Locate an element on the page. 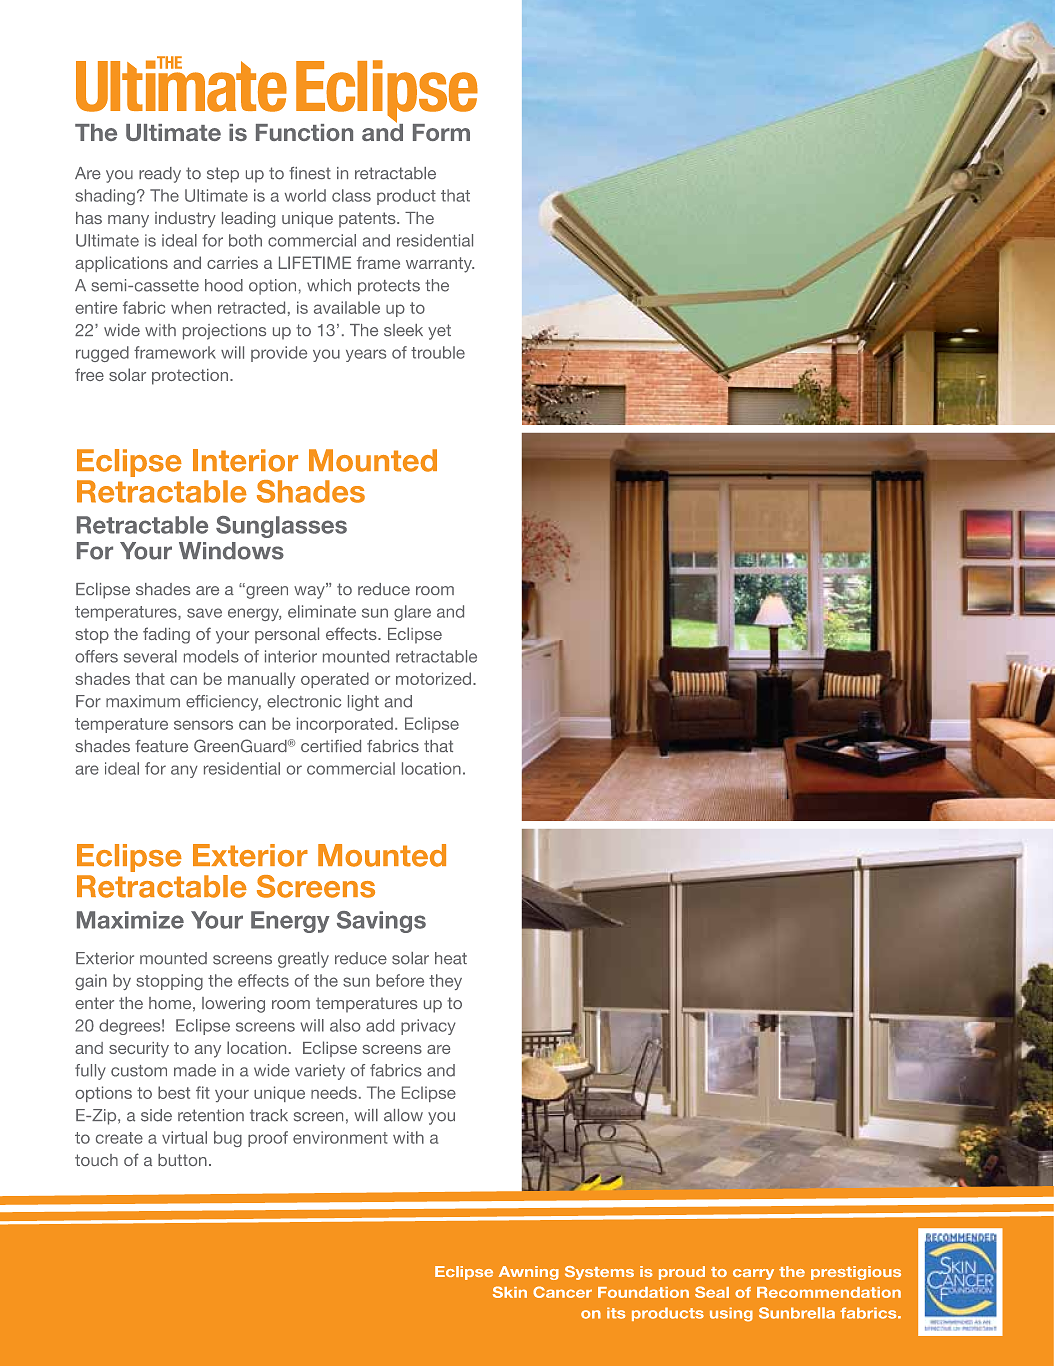  warranty is located at coordinates (440, 265).
